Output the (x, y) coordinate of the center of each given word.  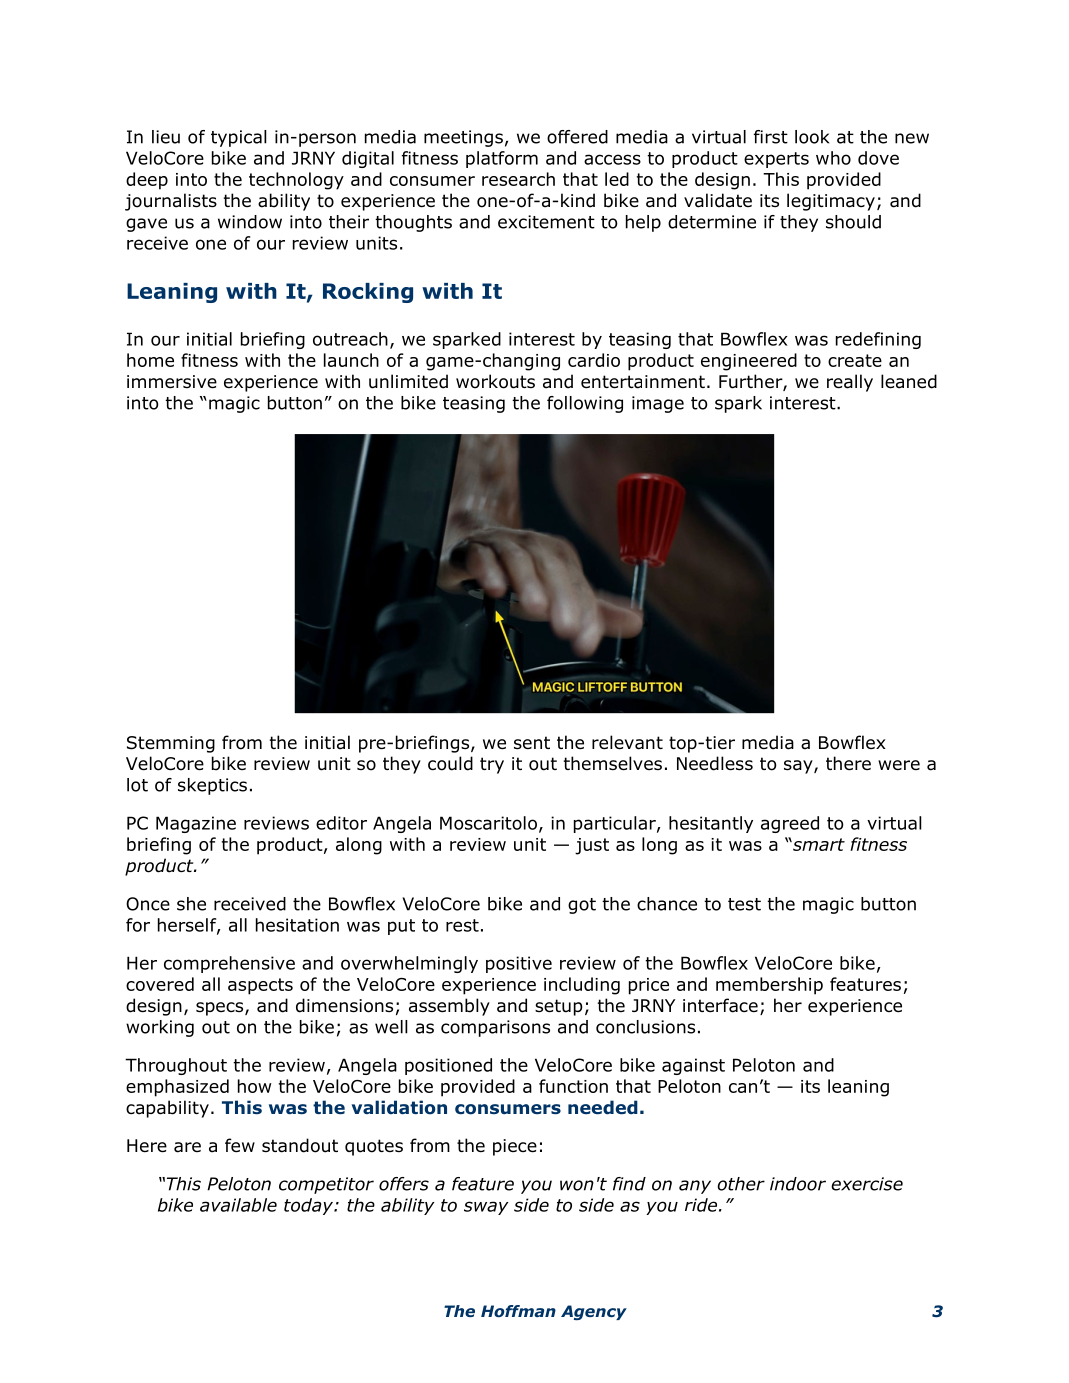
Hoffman (518, 1311)
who (833, 158)
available (238, 1205)
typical (239, 138)
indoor (798, 1184)
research (518, 179)
